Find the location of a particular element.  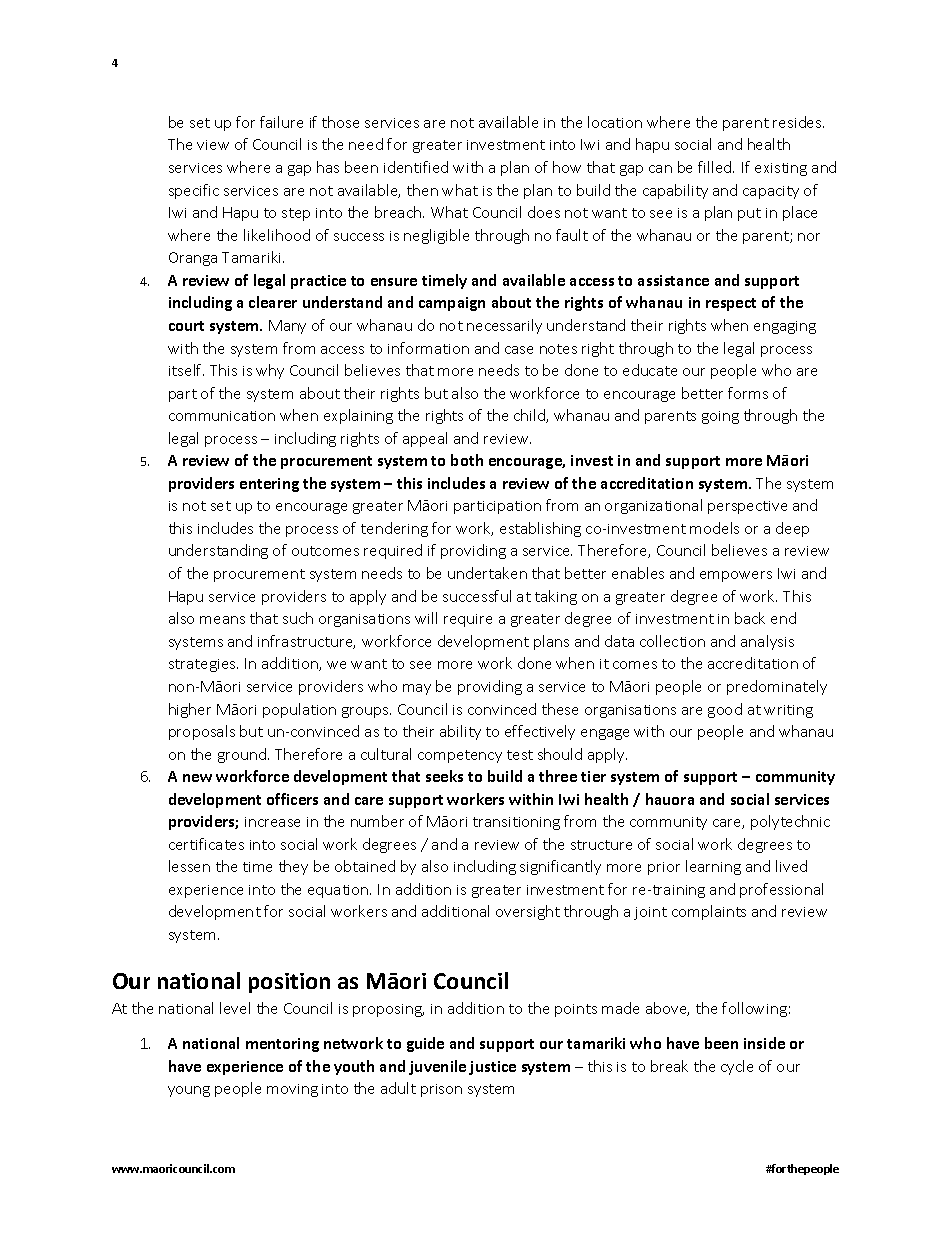

forms is located at coordinates (748, 393).
